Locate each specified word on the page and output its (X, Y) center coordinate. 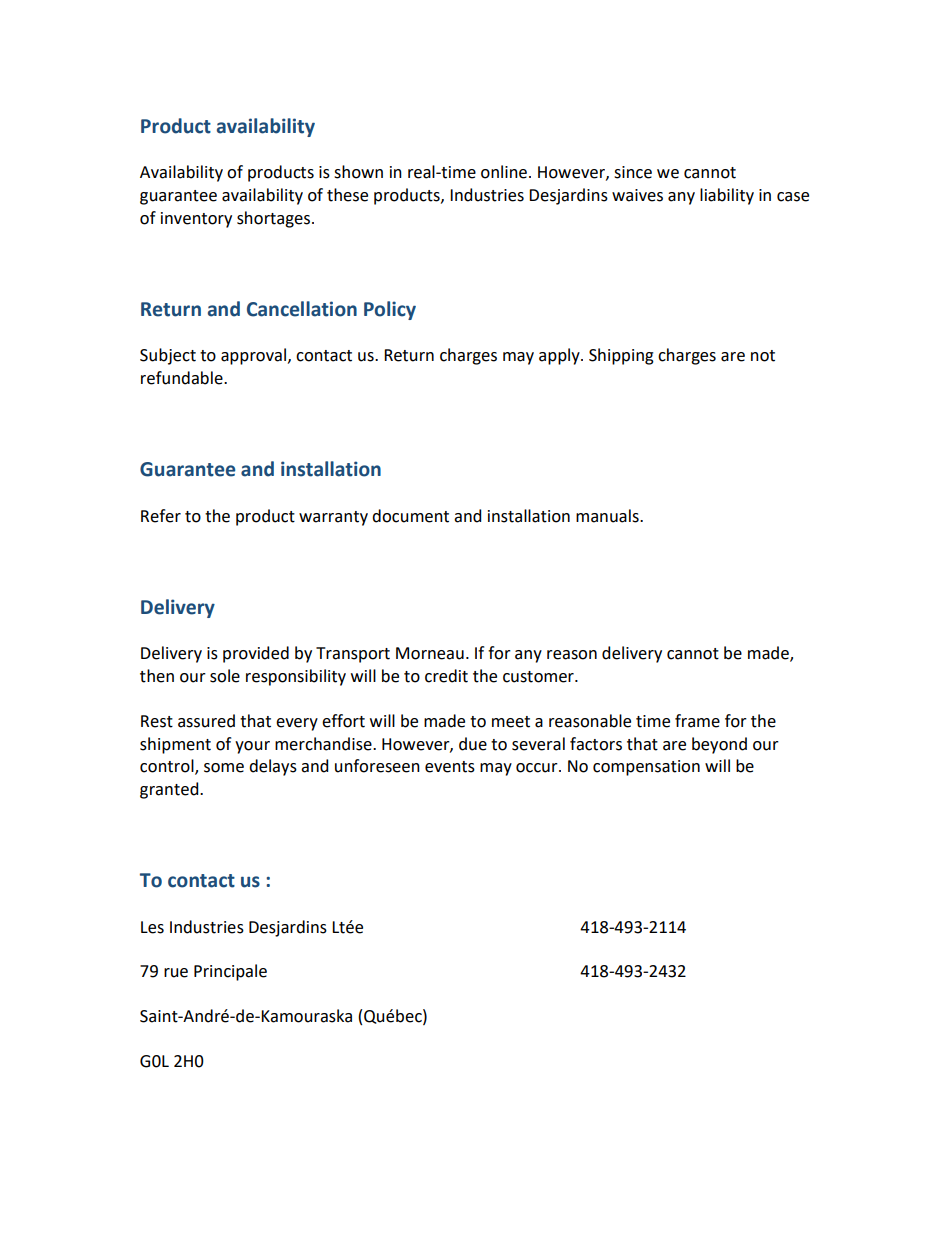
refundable (183, 378)
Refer (161, 516)
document (410, 516)
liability (727, 196)
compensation (646, 768)
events (450, 767)
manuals (608, 516)
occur (538, 768)
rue (176, 973)
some (224, 768)
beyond (719, 745)
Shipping (621, 356)
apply (560, 356)
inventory (196, 220)
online (504, 172)
